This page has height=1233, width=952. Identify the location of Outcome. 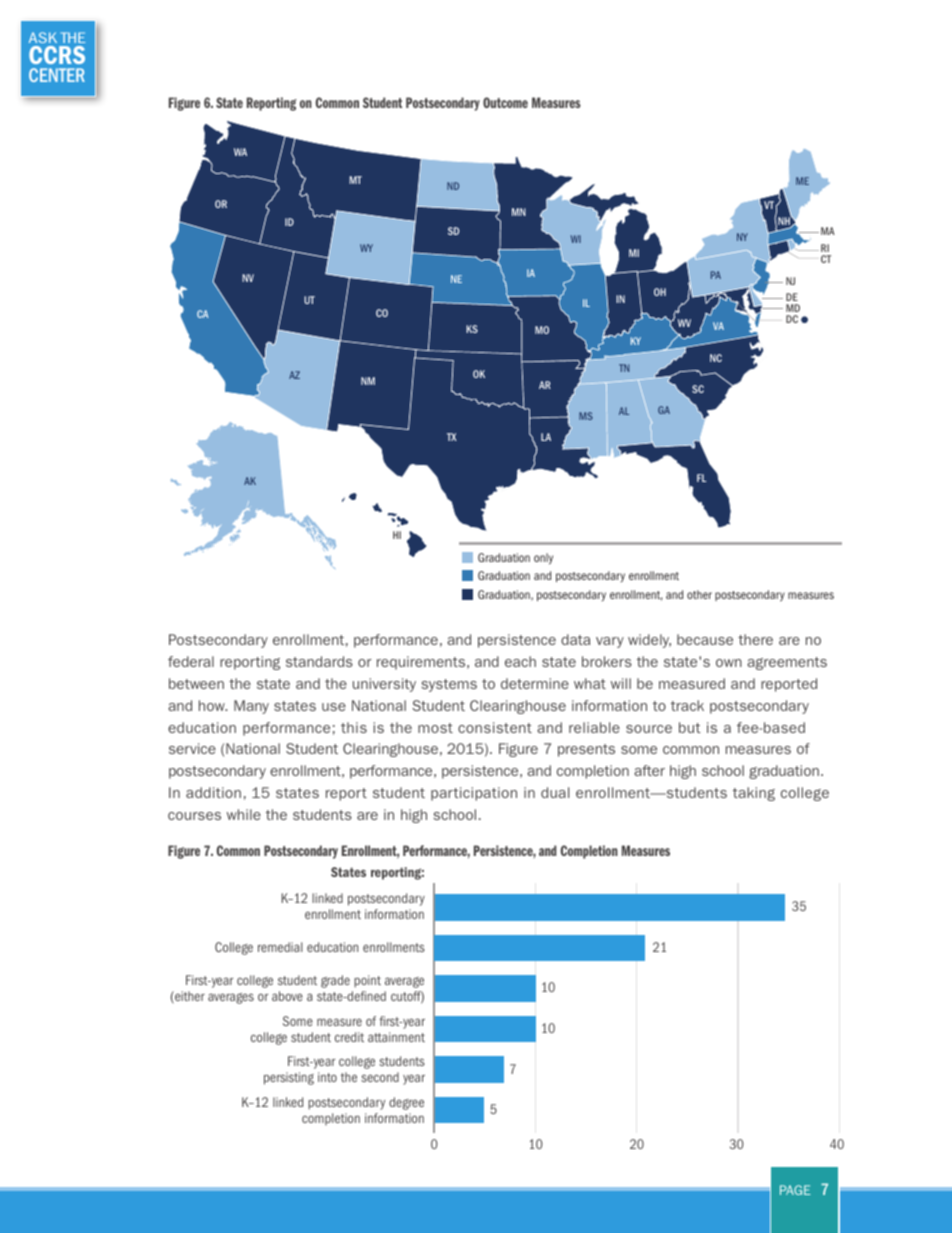
(505, 102).
